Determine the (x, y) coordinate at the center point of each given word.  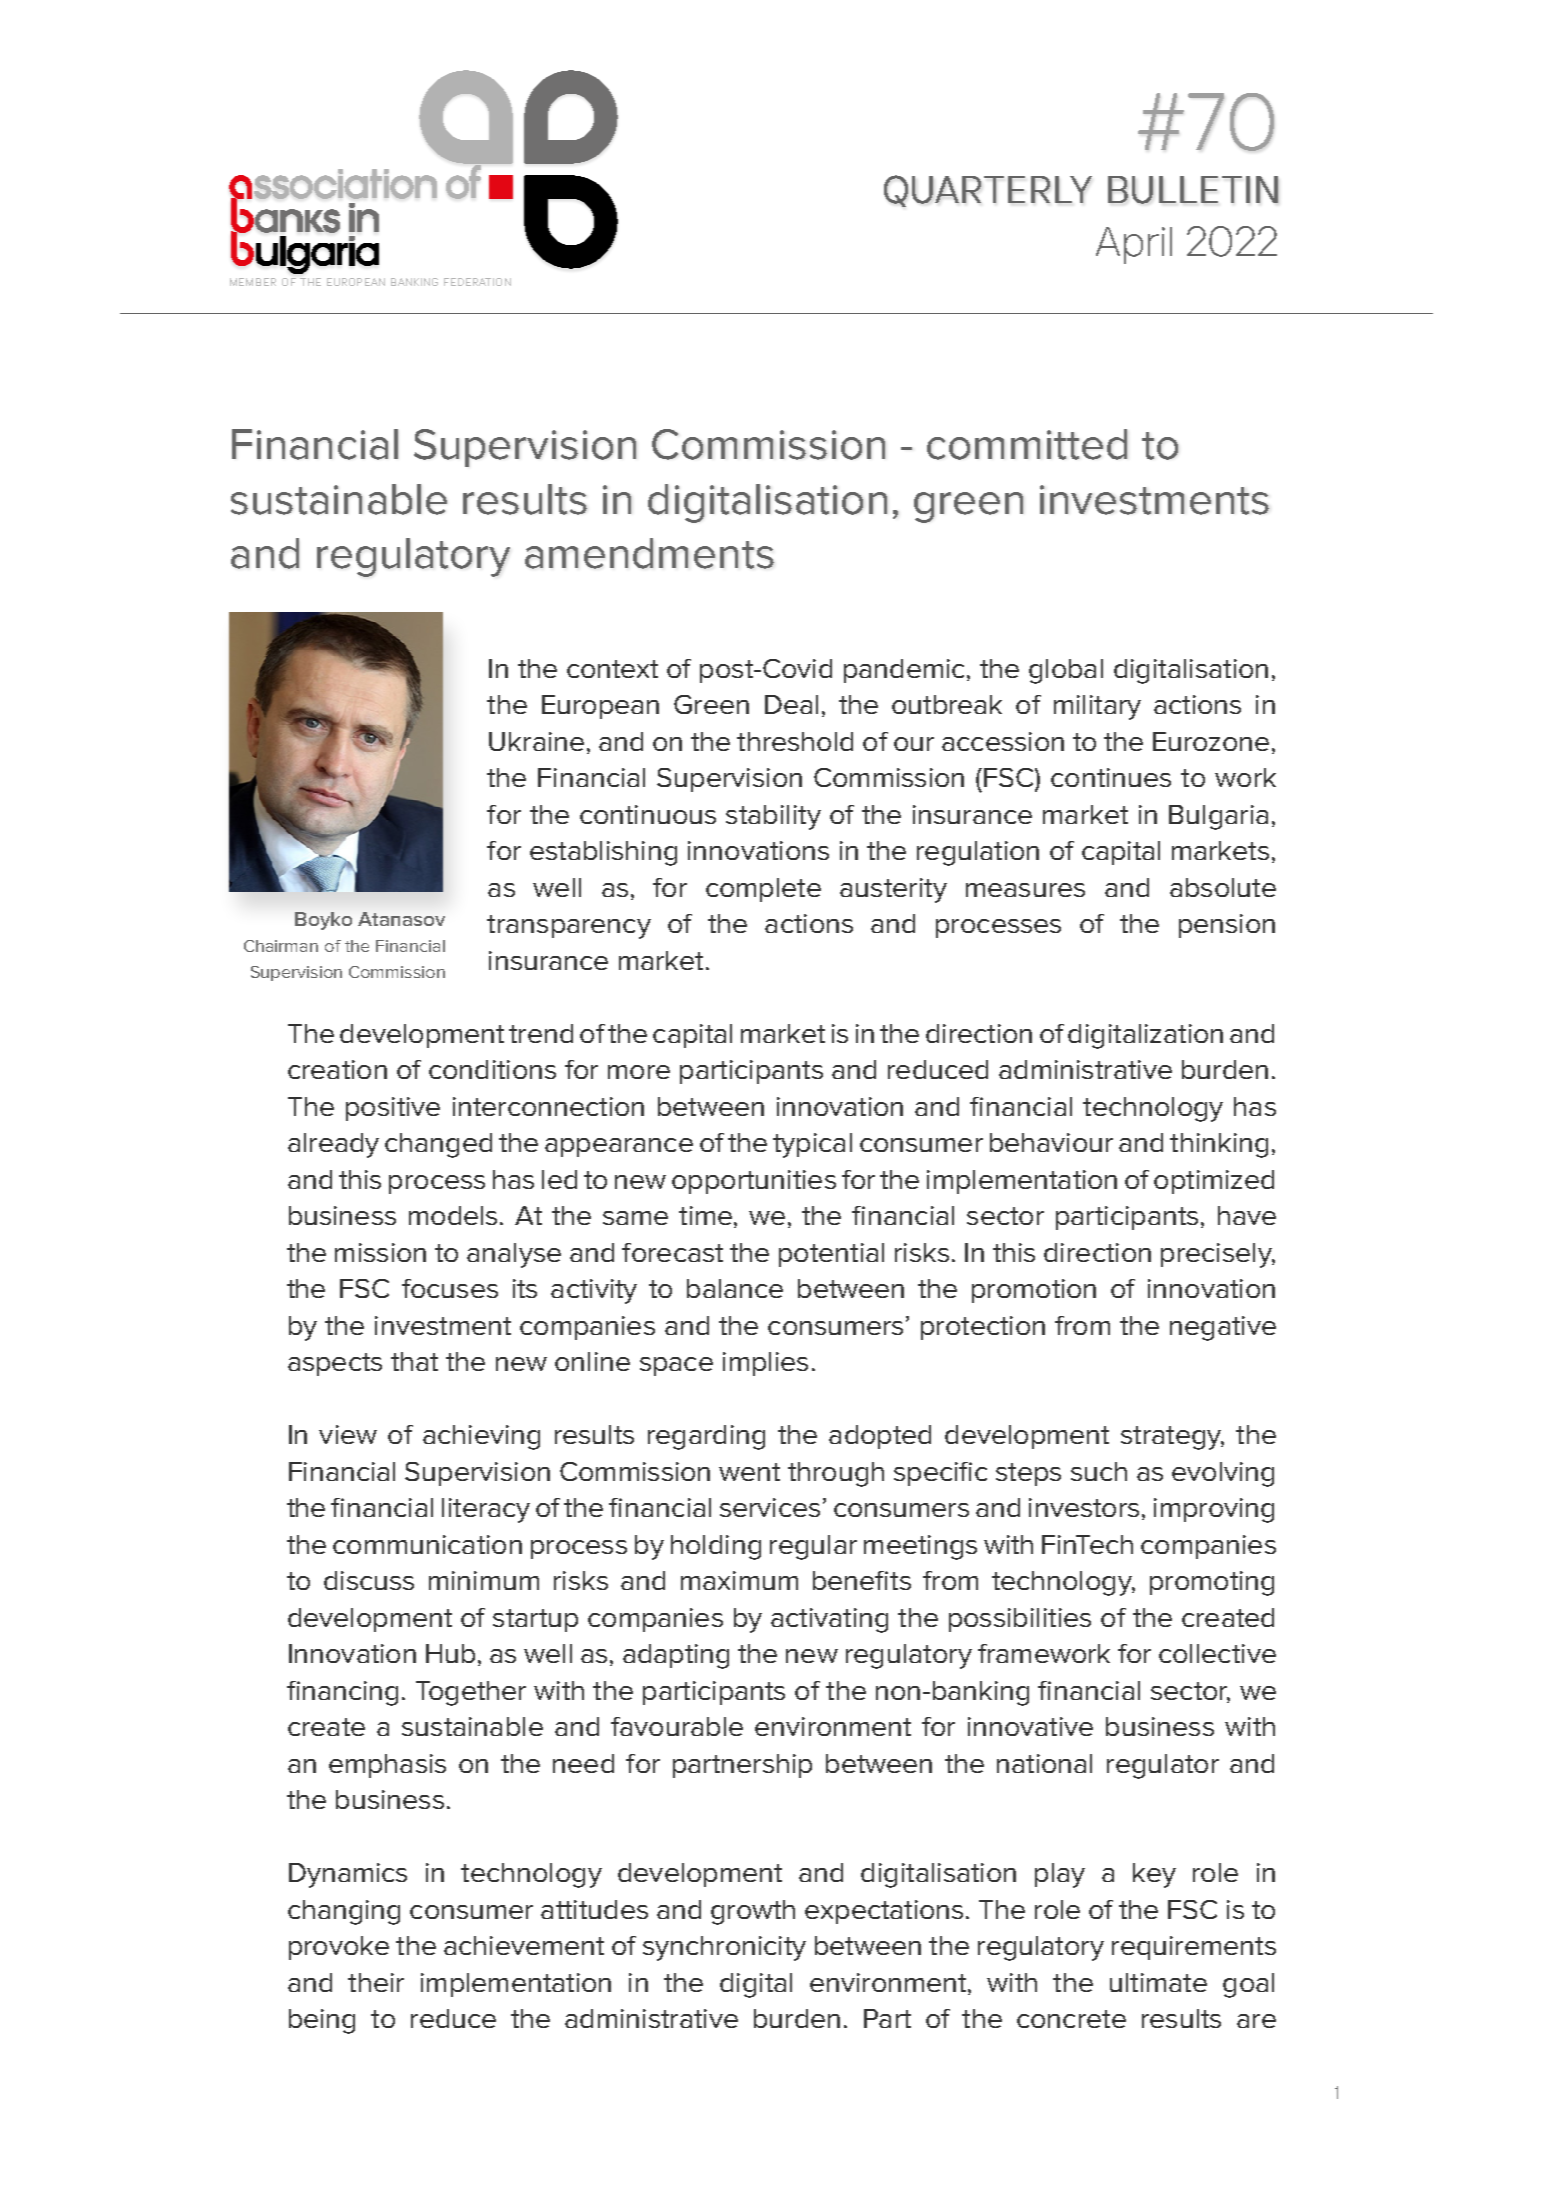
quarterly (988, 191)
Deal (791, 704)
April (1134, 245)
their (376, 1982)
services (770, 1507)
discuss (369, 1580)
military (1097, 707)
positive (393, 1109)
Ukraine (536, 741)
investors (1084, 1507)
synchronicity (724, 1948)
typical (812, 1145)
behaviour (1051, 1142)
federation (477, 282)
